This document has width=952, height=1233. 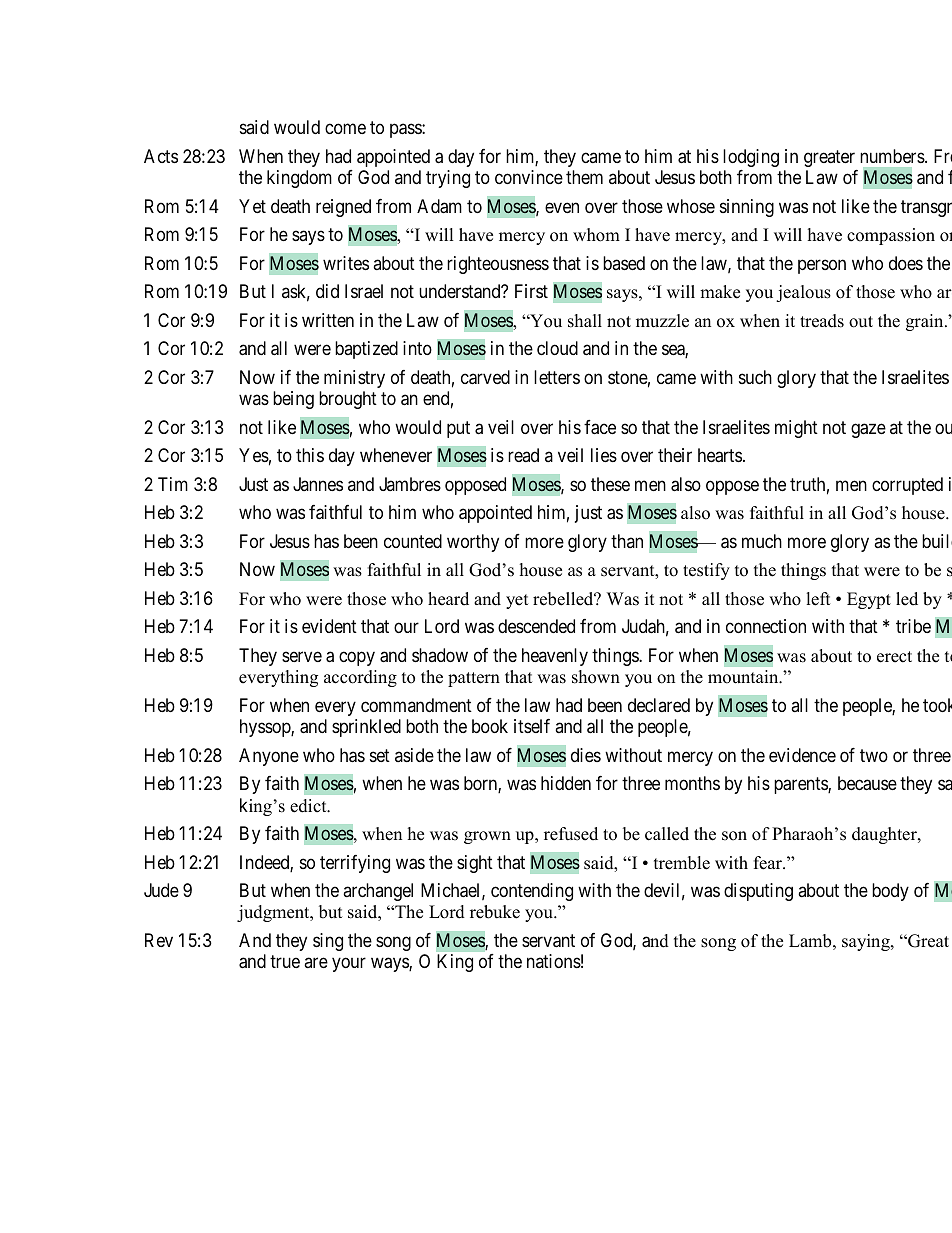 I want to click on Anyone, so click(x=269, y=757).
